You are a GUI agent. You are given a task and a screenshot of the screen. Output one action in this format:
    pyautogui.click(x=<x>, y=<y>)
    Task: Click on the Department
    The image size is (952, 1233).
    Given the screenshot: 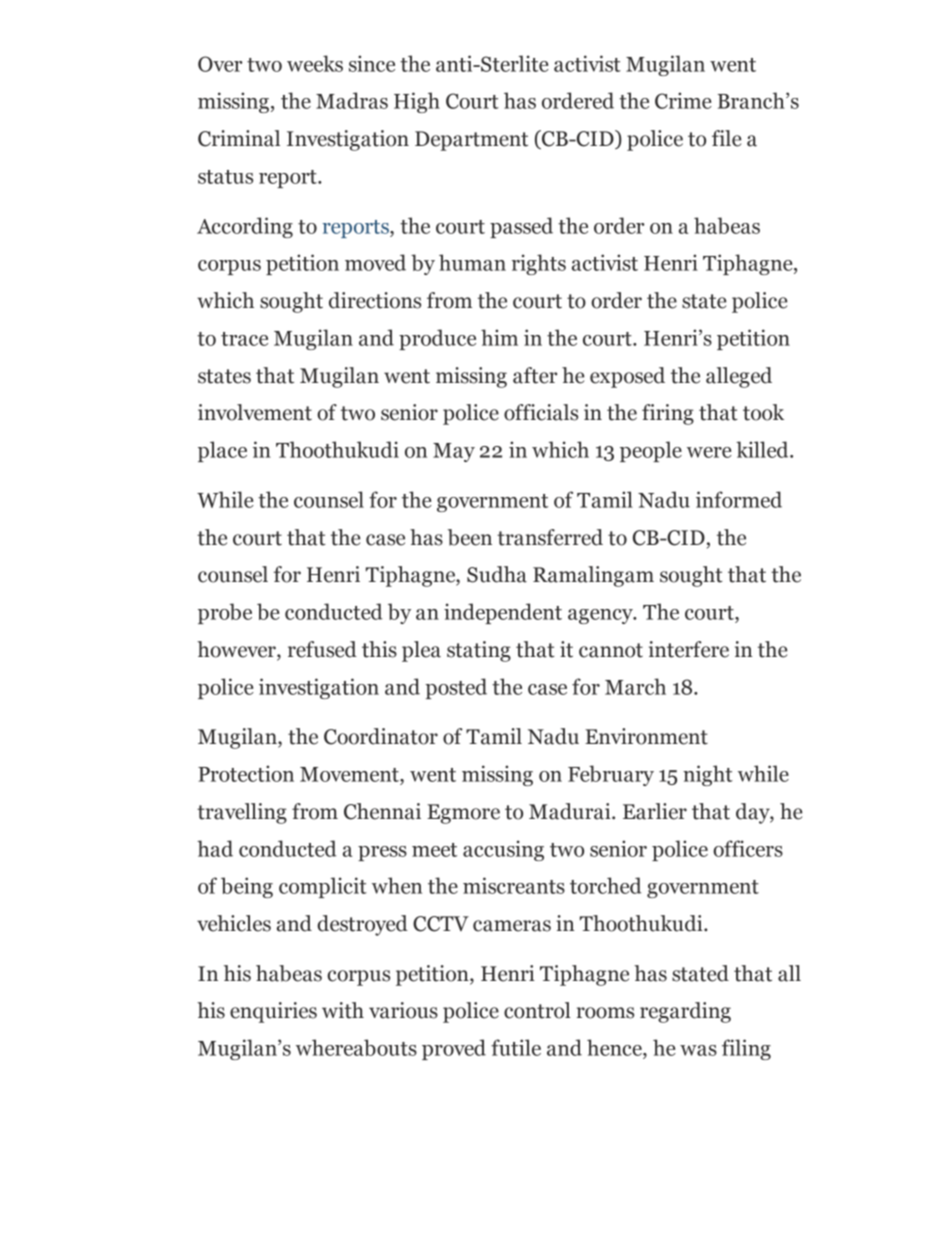 What is the action you would take?
    pyautogui.click(x=471, y=141)
